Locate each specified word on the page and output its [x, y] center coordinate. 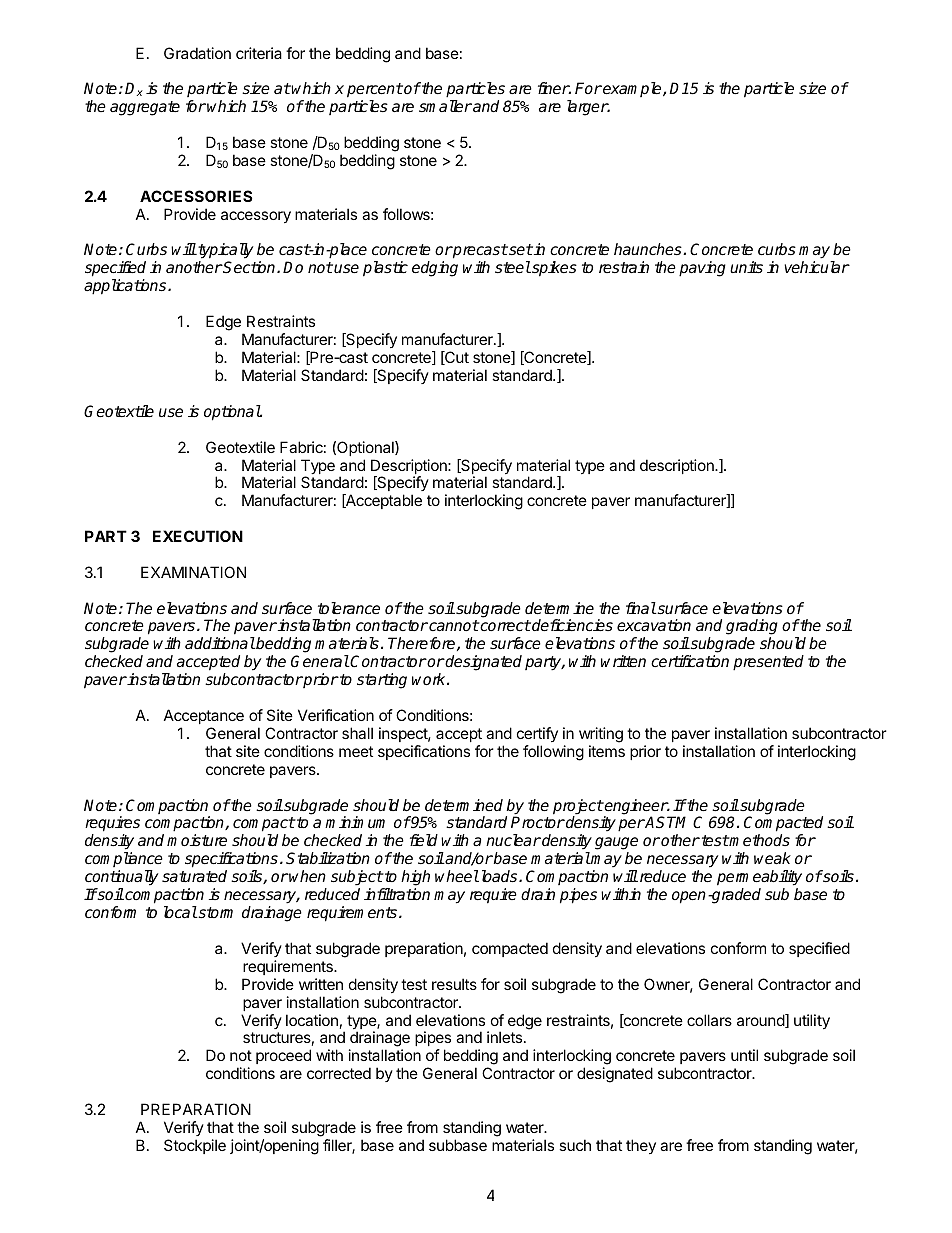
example [632, 89]
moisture [197, 840]
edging [435, 269]
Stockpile [195, 1146]
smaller [445, 106]
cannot [453, 626]
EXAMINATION [193, 572]
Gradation [197, 53]
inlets [504, 1037]
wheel [457, 876]
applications [126, 287]
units [746, 267]
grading [752, 628]
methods [759, 840]
